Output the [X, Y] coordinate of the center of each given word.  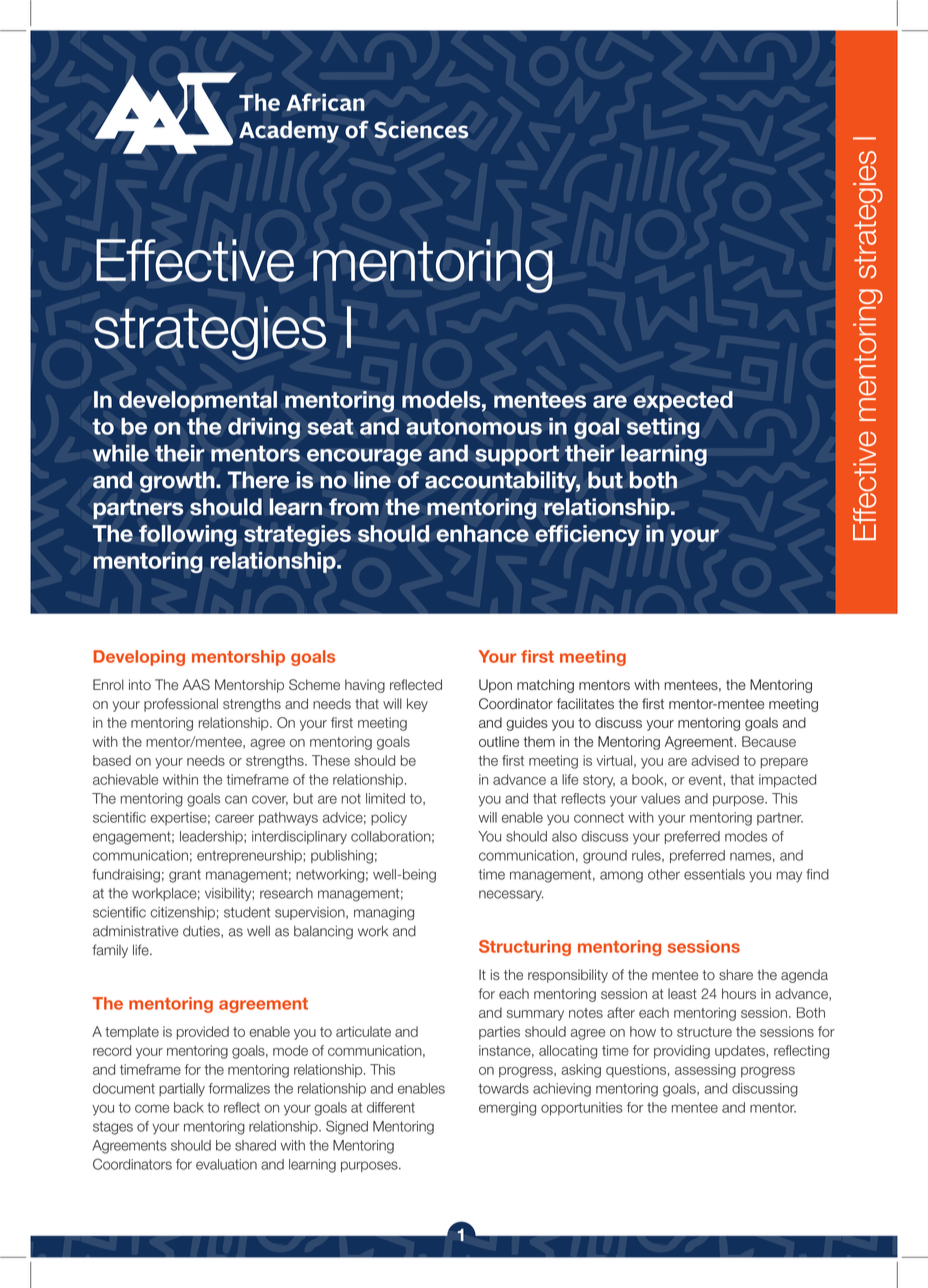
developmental [198, 401]
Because [769, 741]
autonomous [474, 426]
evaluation [226, 1164]
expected [683, 401]
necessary [511, 895]
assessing [705, 1071]
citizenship [182, 913]
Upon [495, 686]
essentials [714, 874]
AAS [196, 684]
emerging [507, 1109]
